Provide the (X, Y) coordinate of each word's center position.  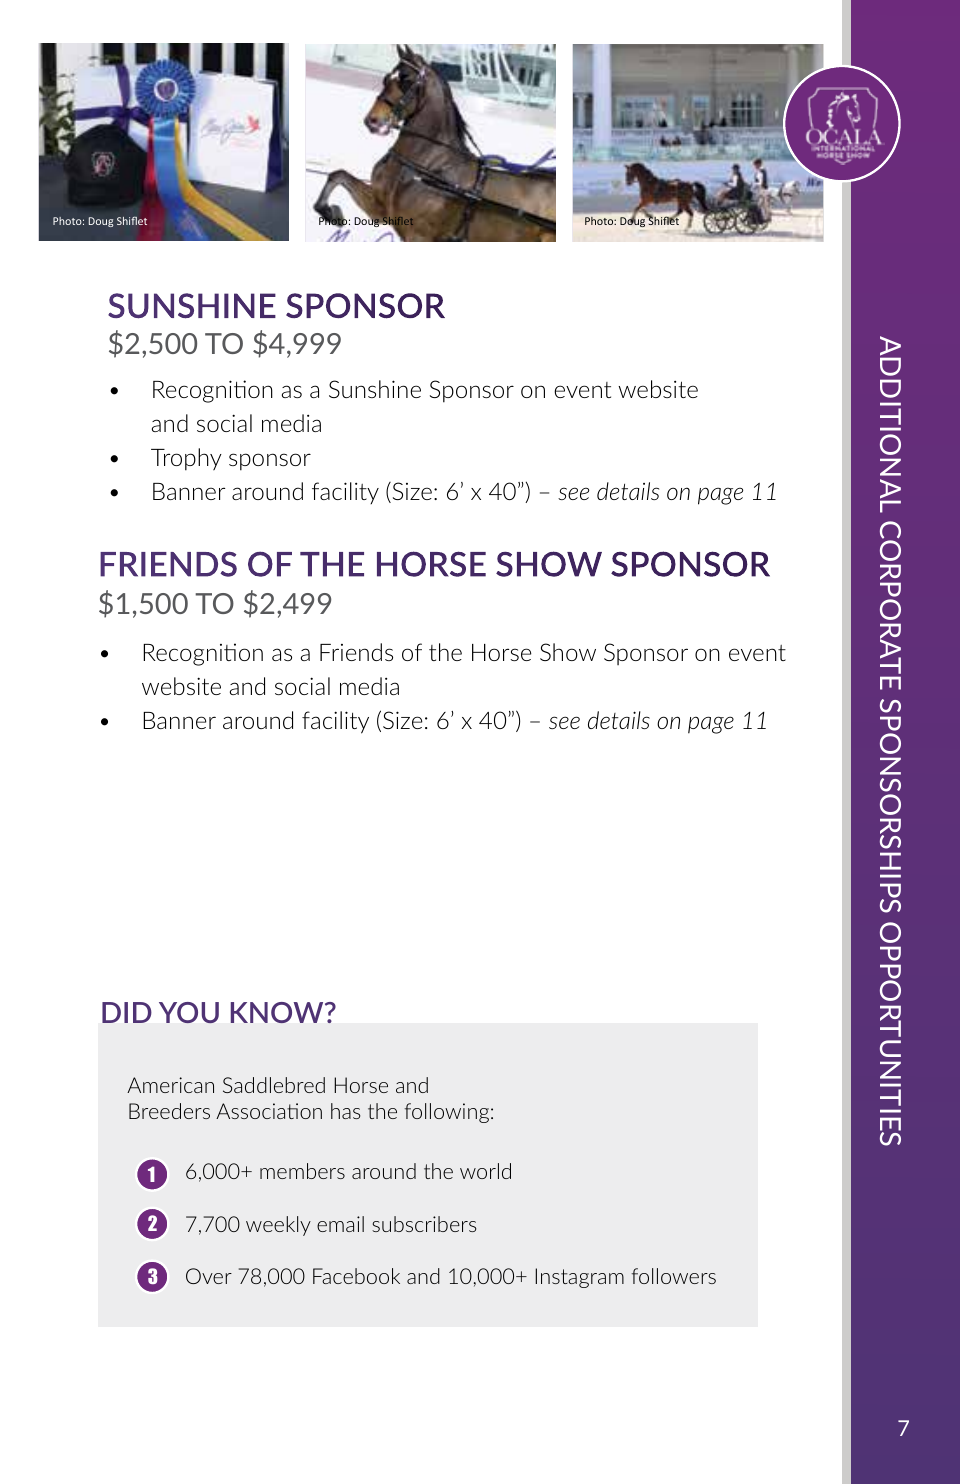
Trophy (186, 459)
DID (127, 1012)
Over (209, 1276)
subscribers (424, 1224)
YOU (189, 1012)
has (346, 1111)
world (485, 1171)
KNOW (278, 1012)
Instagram (579, 1278)
